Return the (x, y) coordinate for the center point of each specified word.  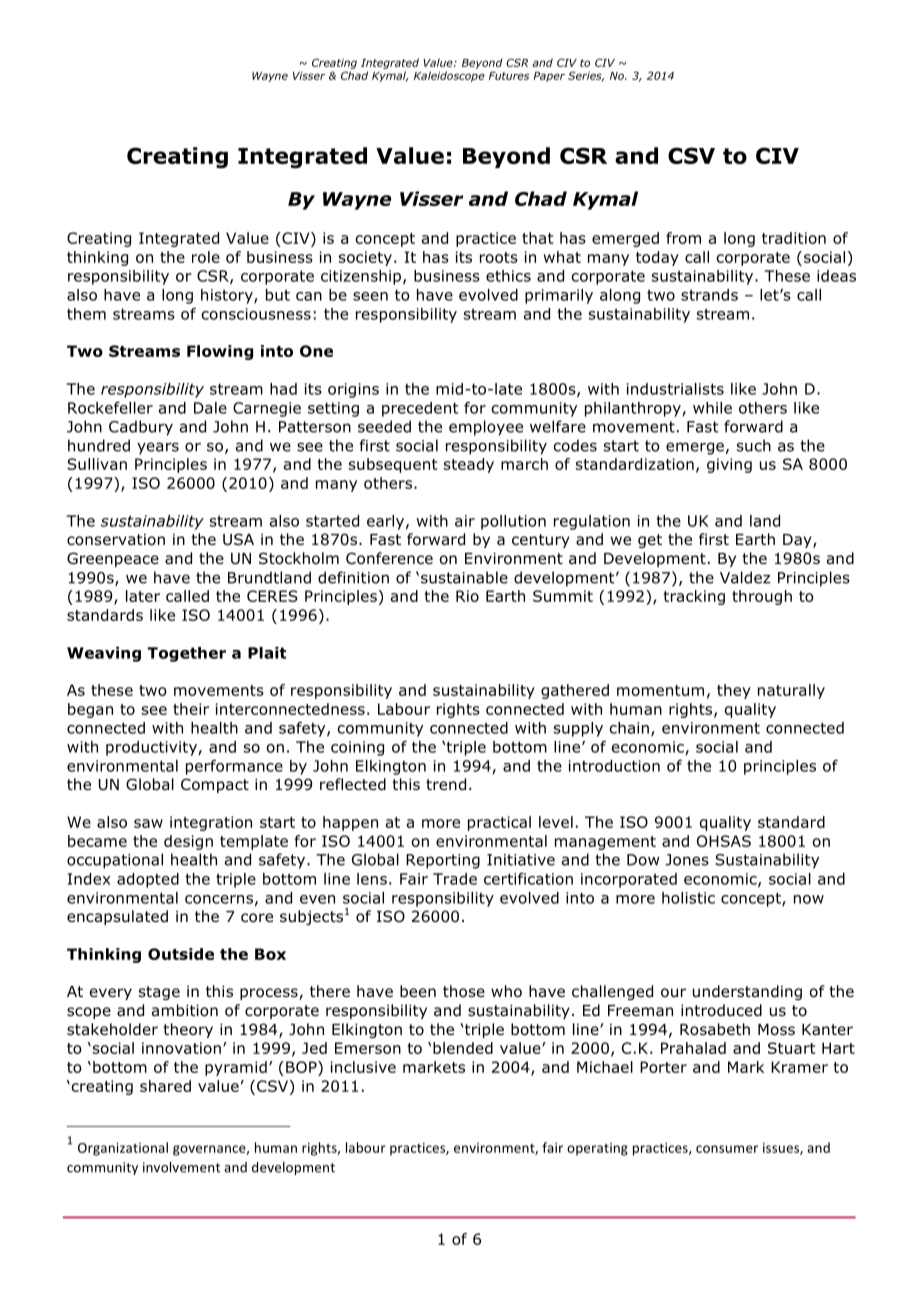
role (206, 257)
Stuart (791, 1048)
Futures (509, 76)
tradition (794, 238)
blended (463, 1048)
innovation (181, 1048)
